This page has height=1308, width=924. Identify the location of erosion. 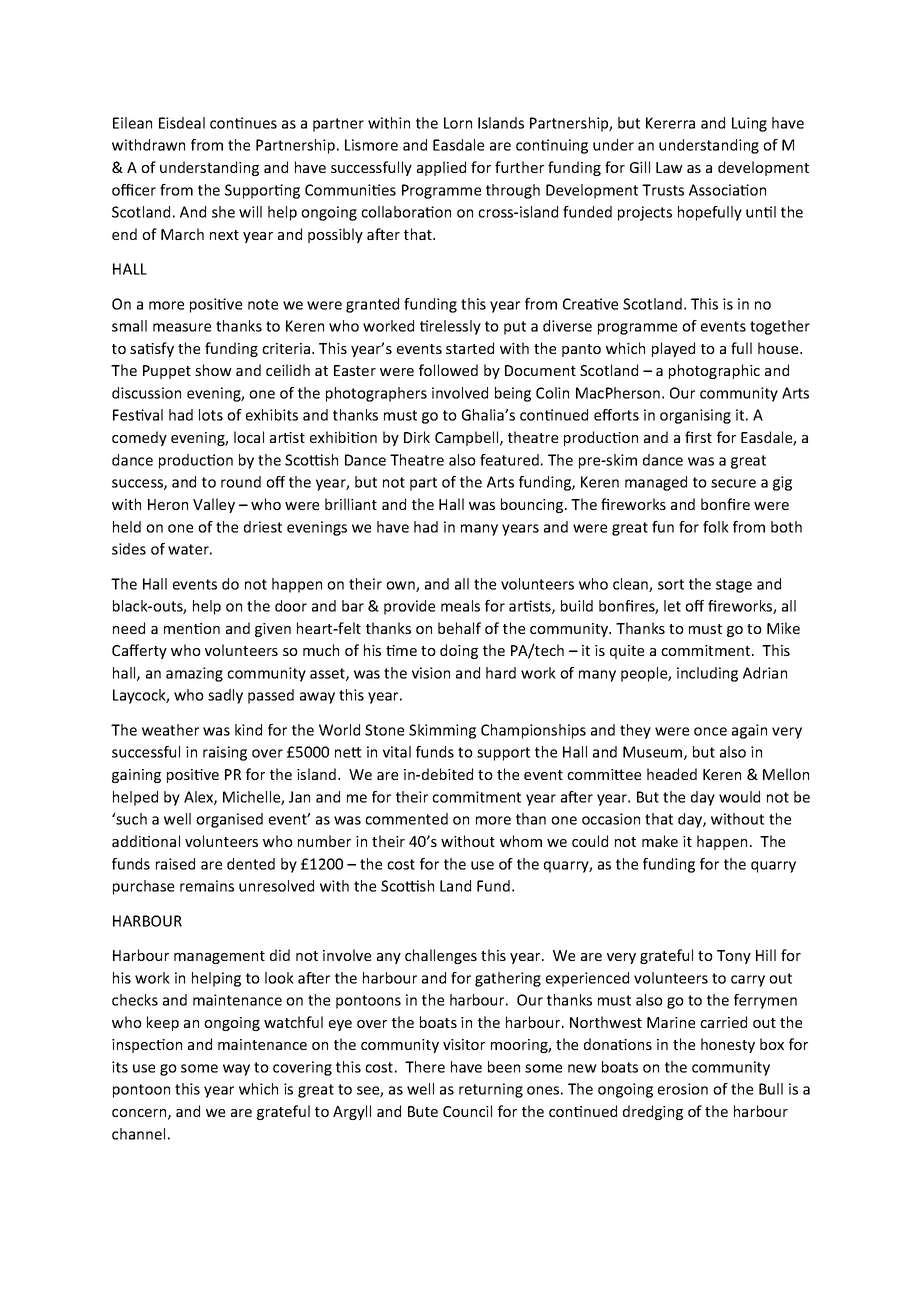
(683, 1089).
